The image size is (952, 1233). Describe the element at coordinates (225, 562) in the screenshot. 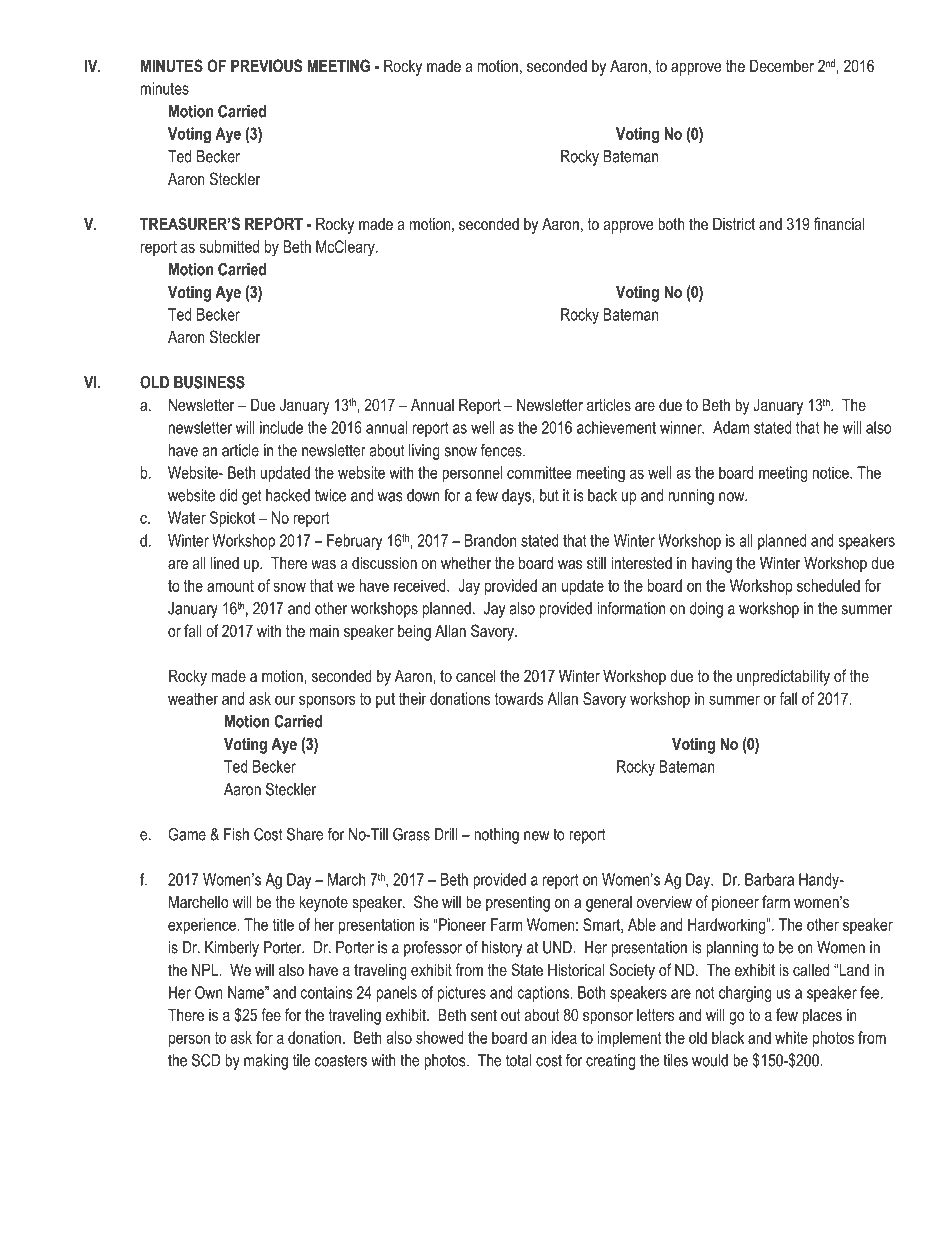

I see `lined` at that location.
